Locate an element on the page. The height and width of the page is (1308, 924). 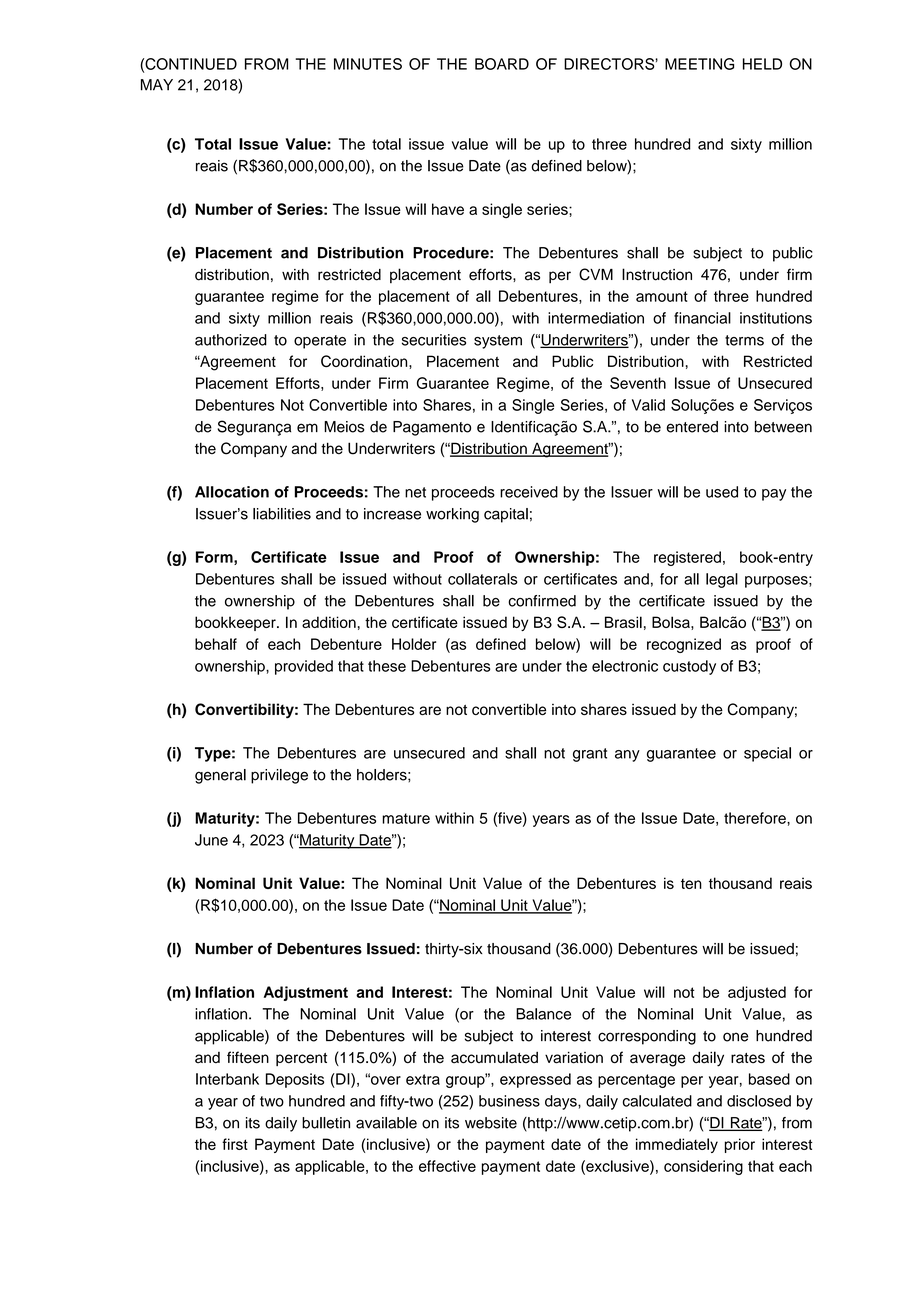
MAY is located at coordinates (157, 85).
